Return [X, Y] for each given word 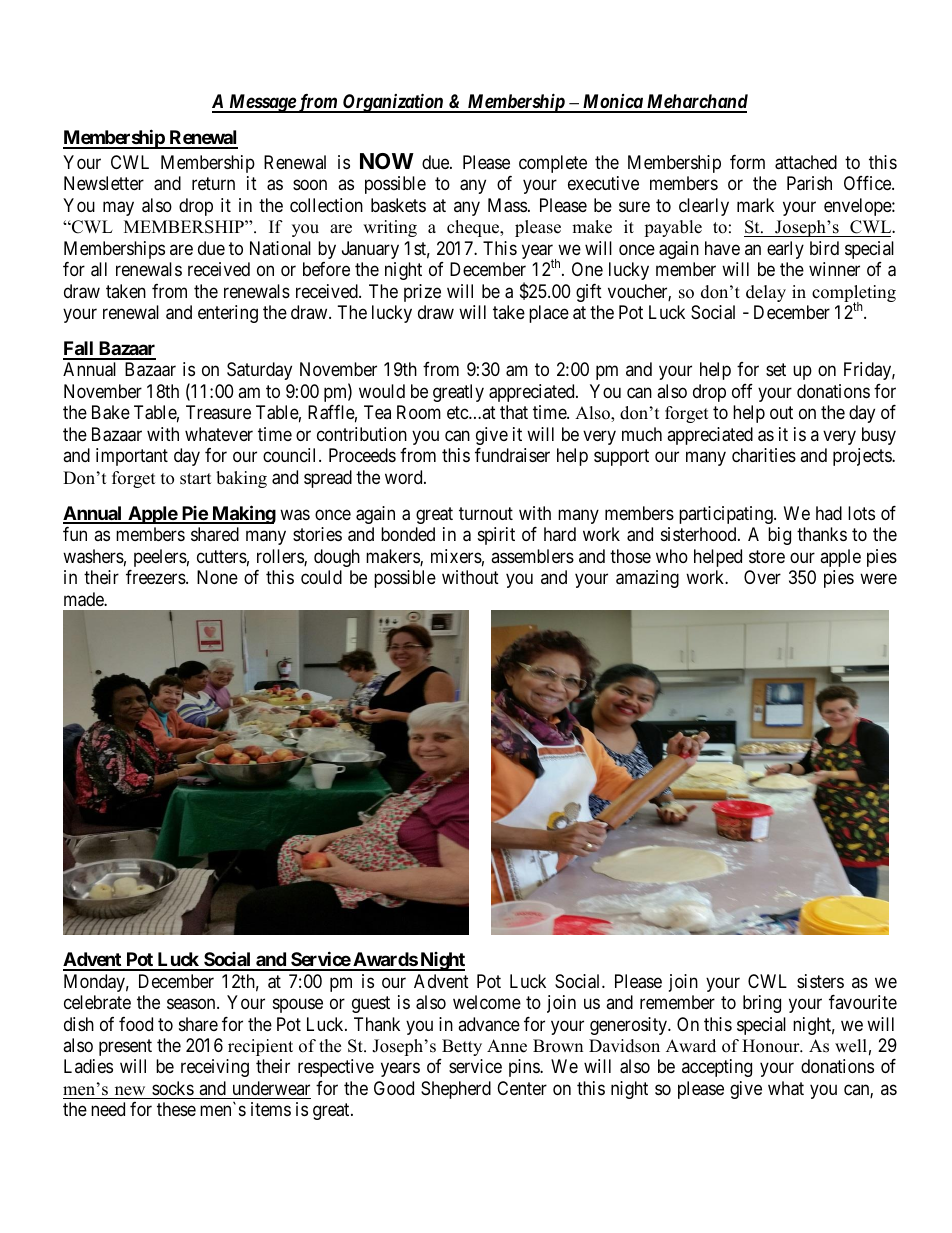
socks [173, 1088]
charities [764, 455]
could [321, 577]
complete [553, 164]
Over [762, 577]
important [132, 457]
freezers [156, 577]
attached [806, 162]
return [213, 183]
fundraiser [512, 455]
